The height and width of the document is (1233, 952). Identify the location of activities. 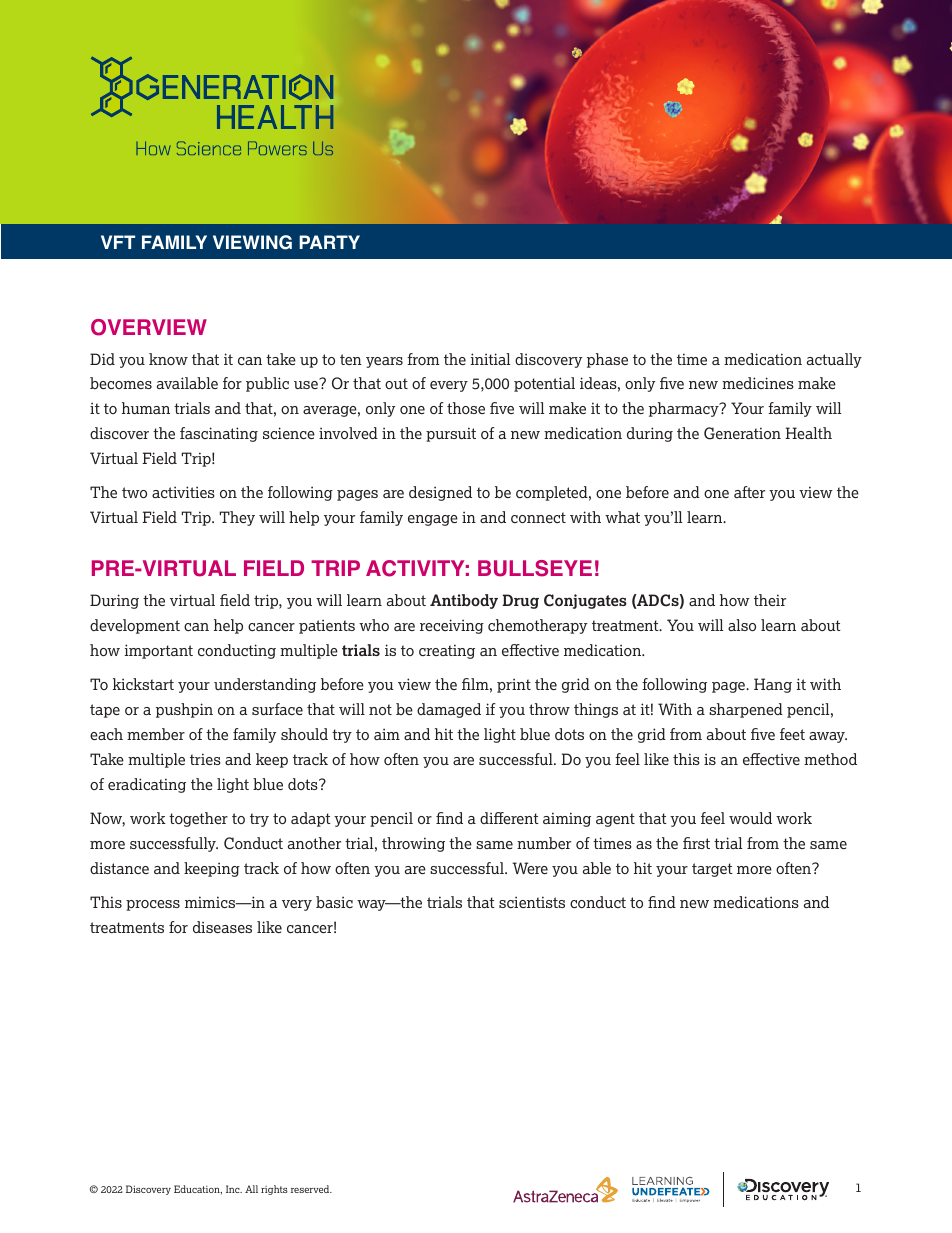
(183, 492).
